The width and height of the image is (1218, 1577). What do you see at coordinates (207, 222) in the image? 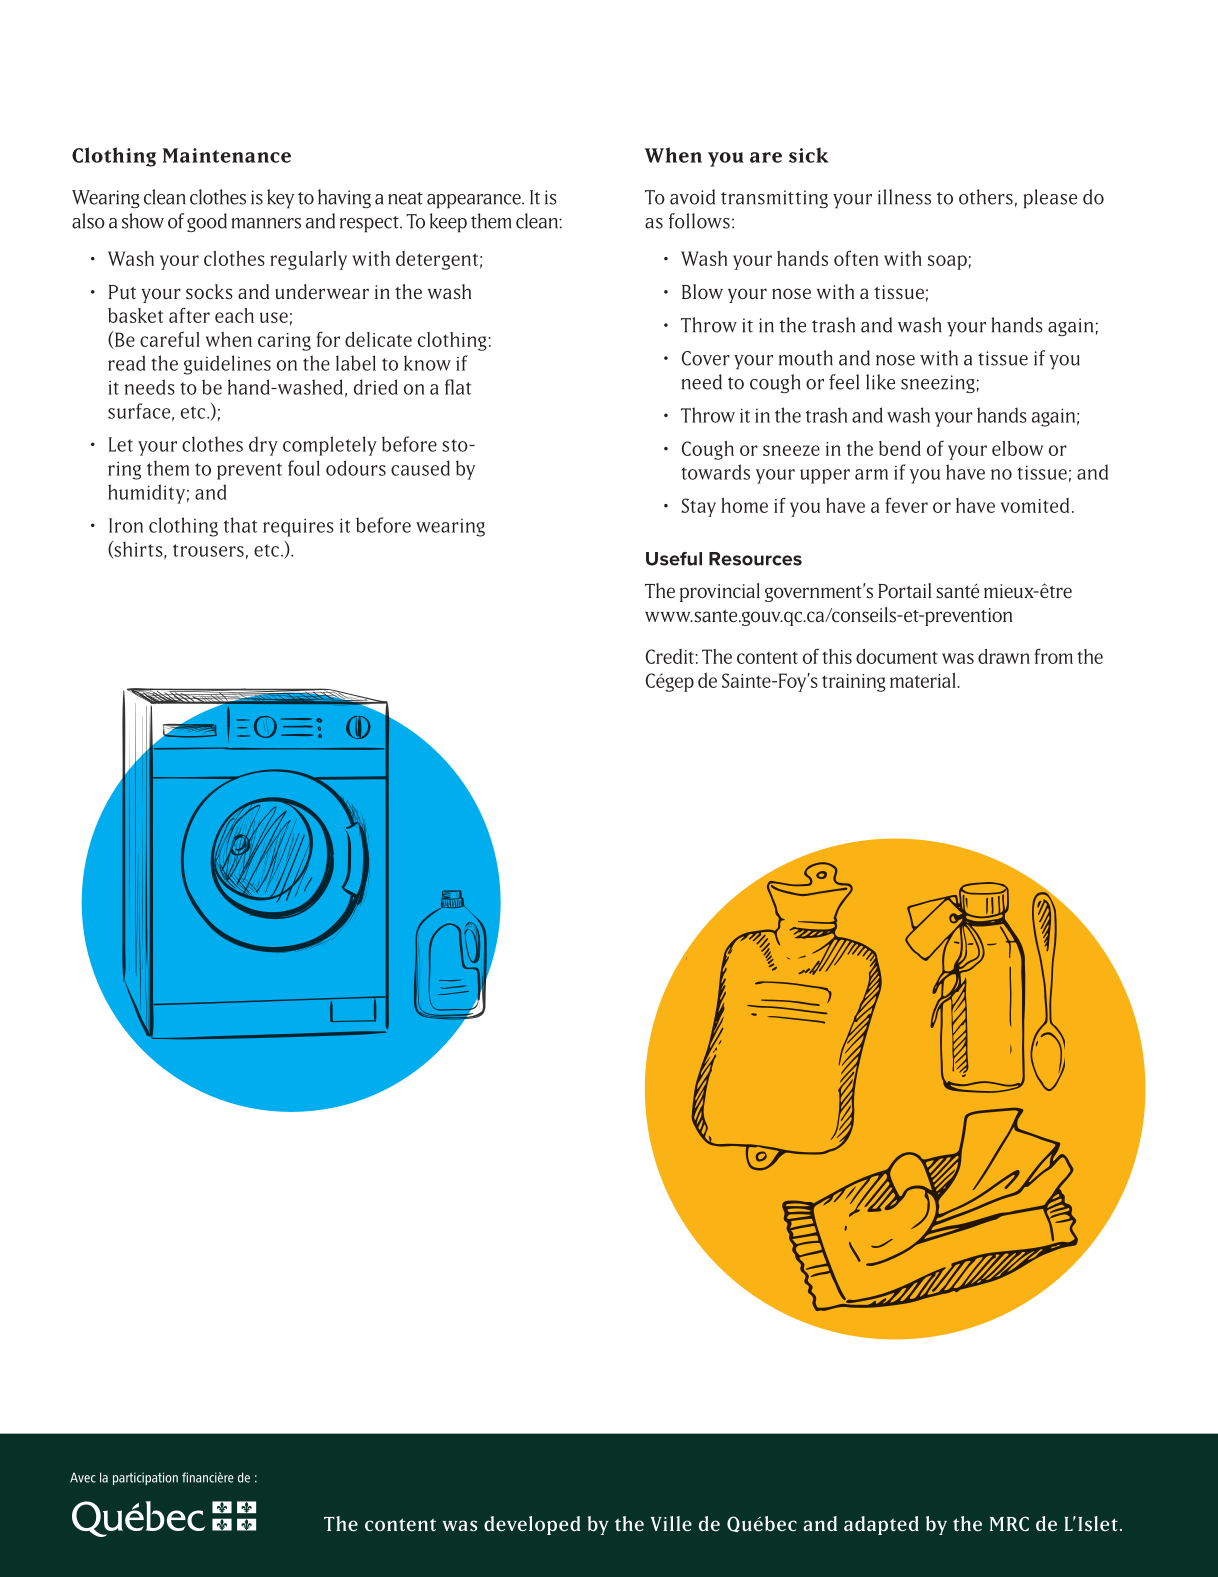
I see `good` at bounding box center [207, 222].
